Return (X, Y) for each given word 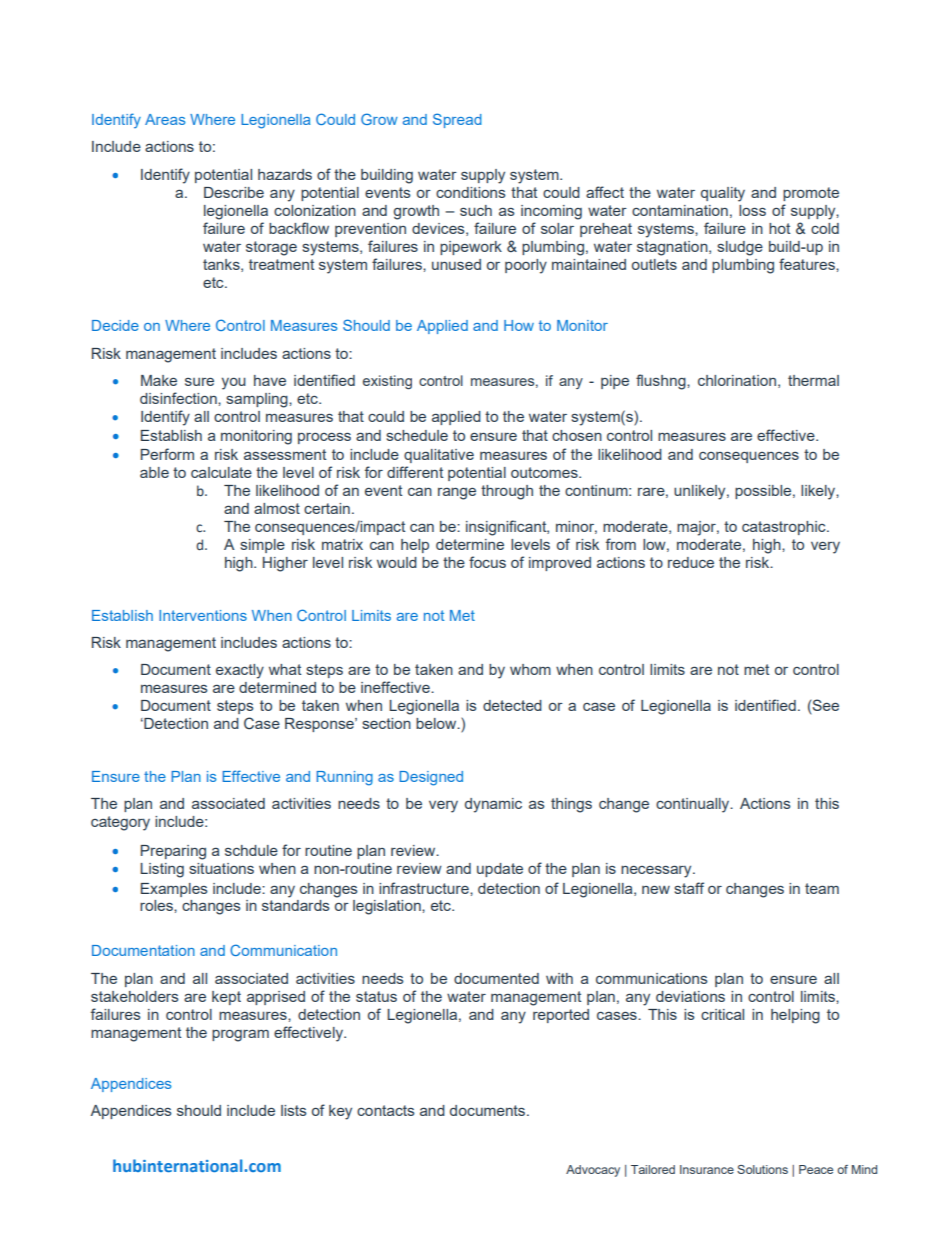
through (507, 492)
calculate (221, 472)
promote (811, 194)
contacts (386, 1110)
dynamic (493, 805)
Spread (457, 120)
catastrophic (785, 528)
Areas (165, 119)
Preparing (173, 852)
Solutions (762, 1169)
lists (294, 1110)
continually (694, 805)
